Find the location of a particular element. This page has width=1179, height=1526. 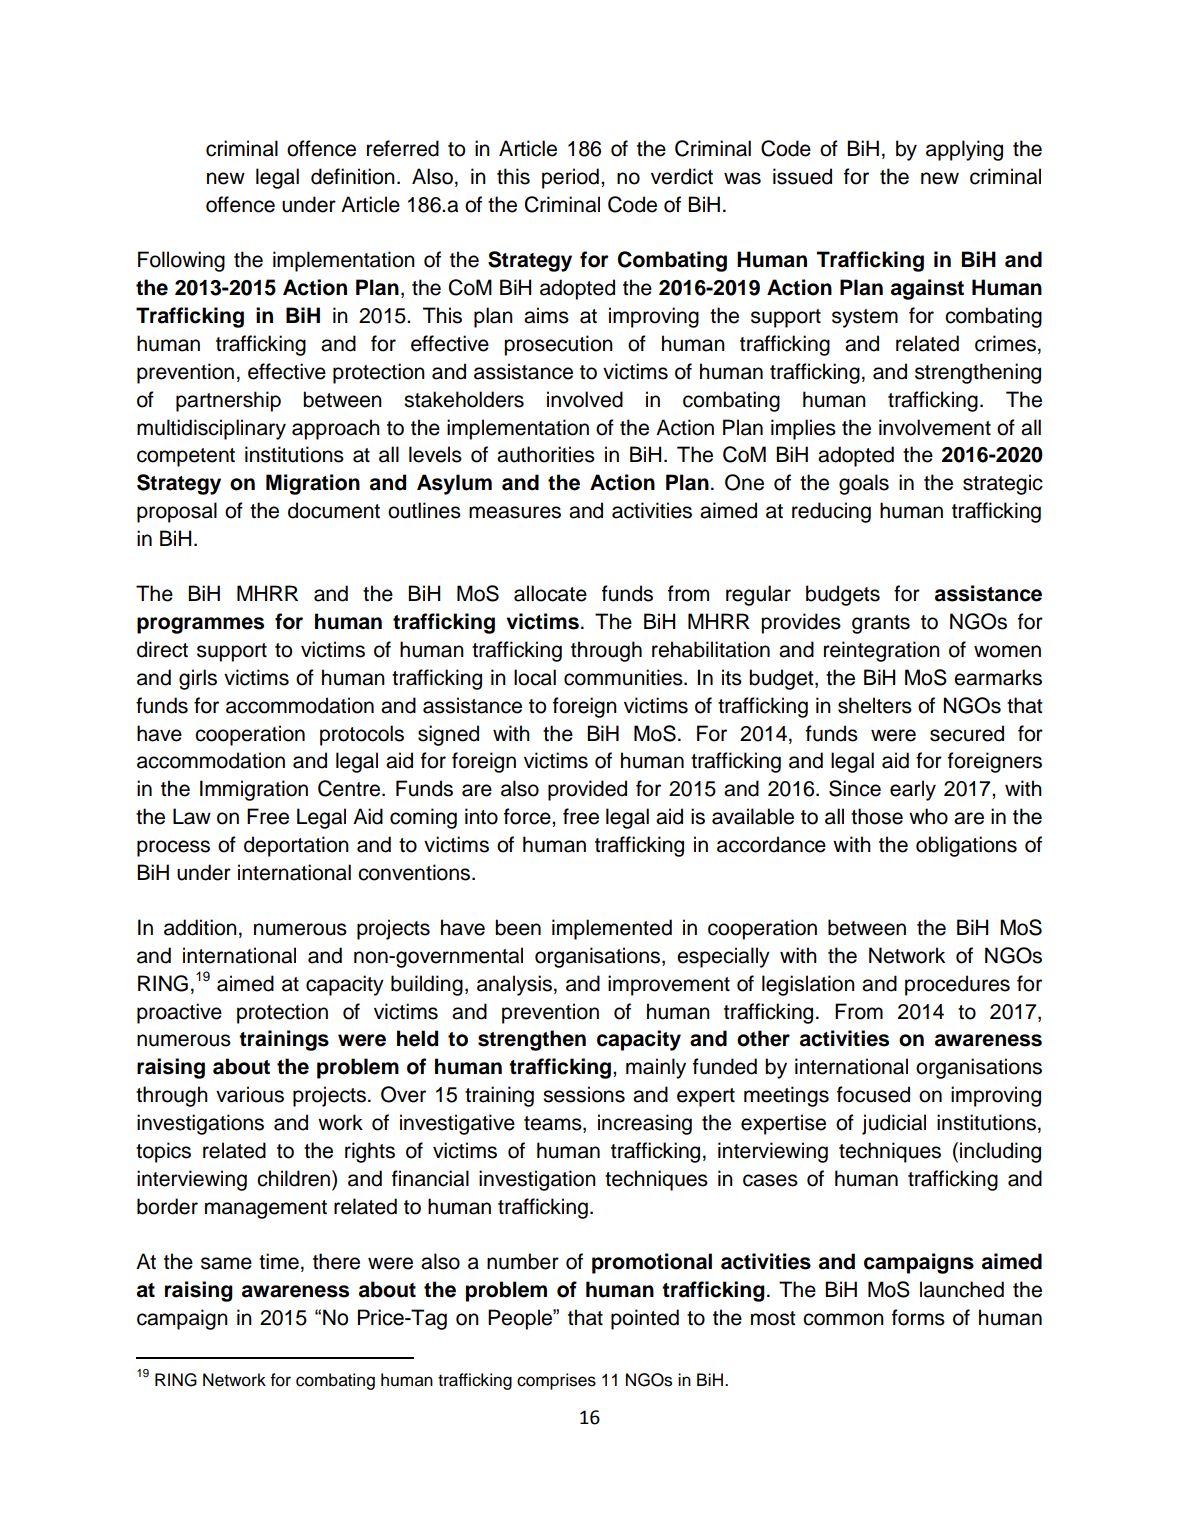

grants is located at coordinates (881, 624).
